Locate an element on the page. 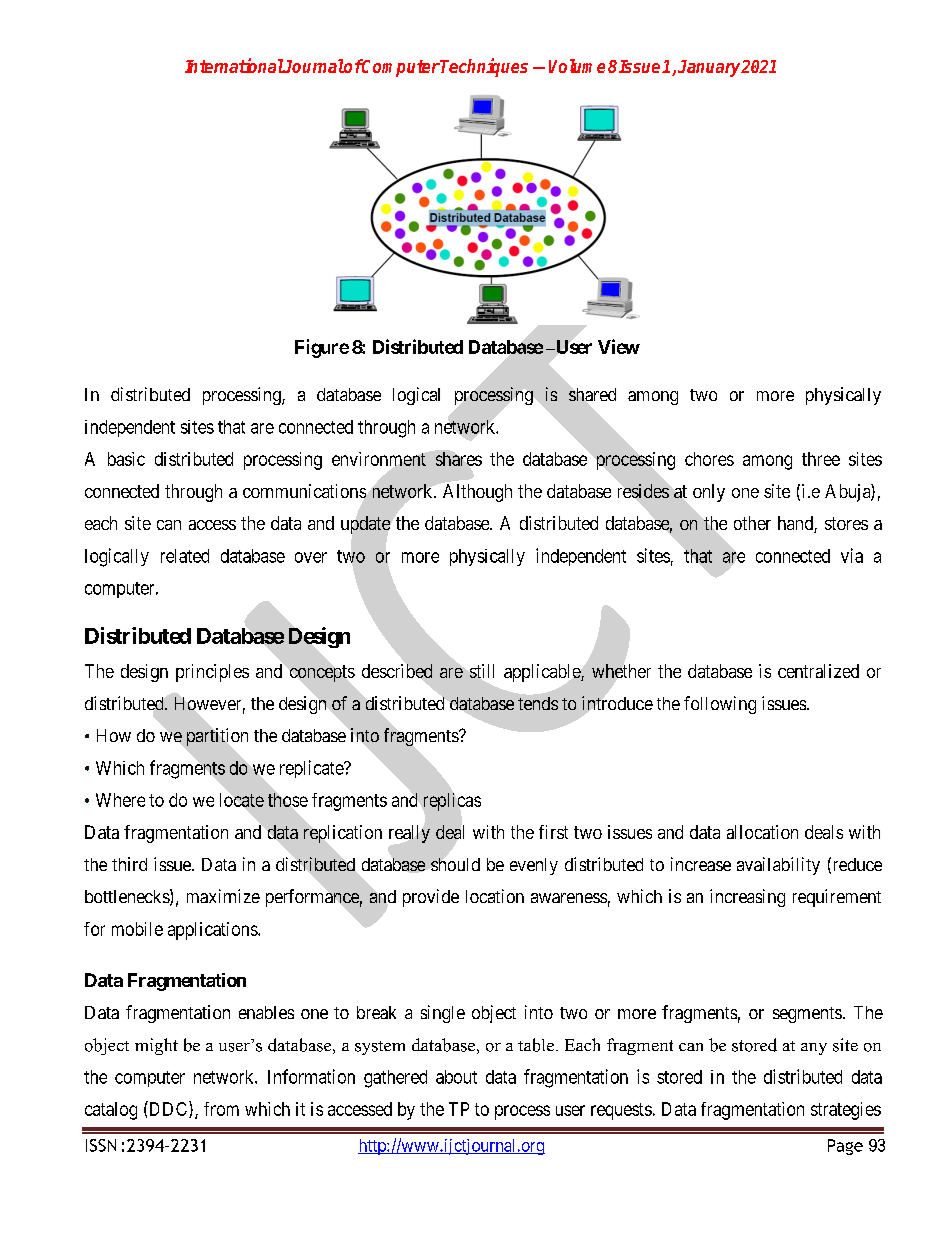  still is located at coordinates (482, 671).
